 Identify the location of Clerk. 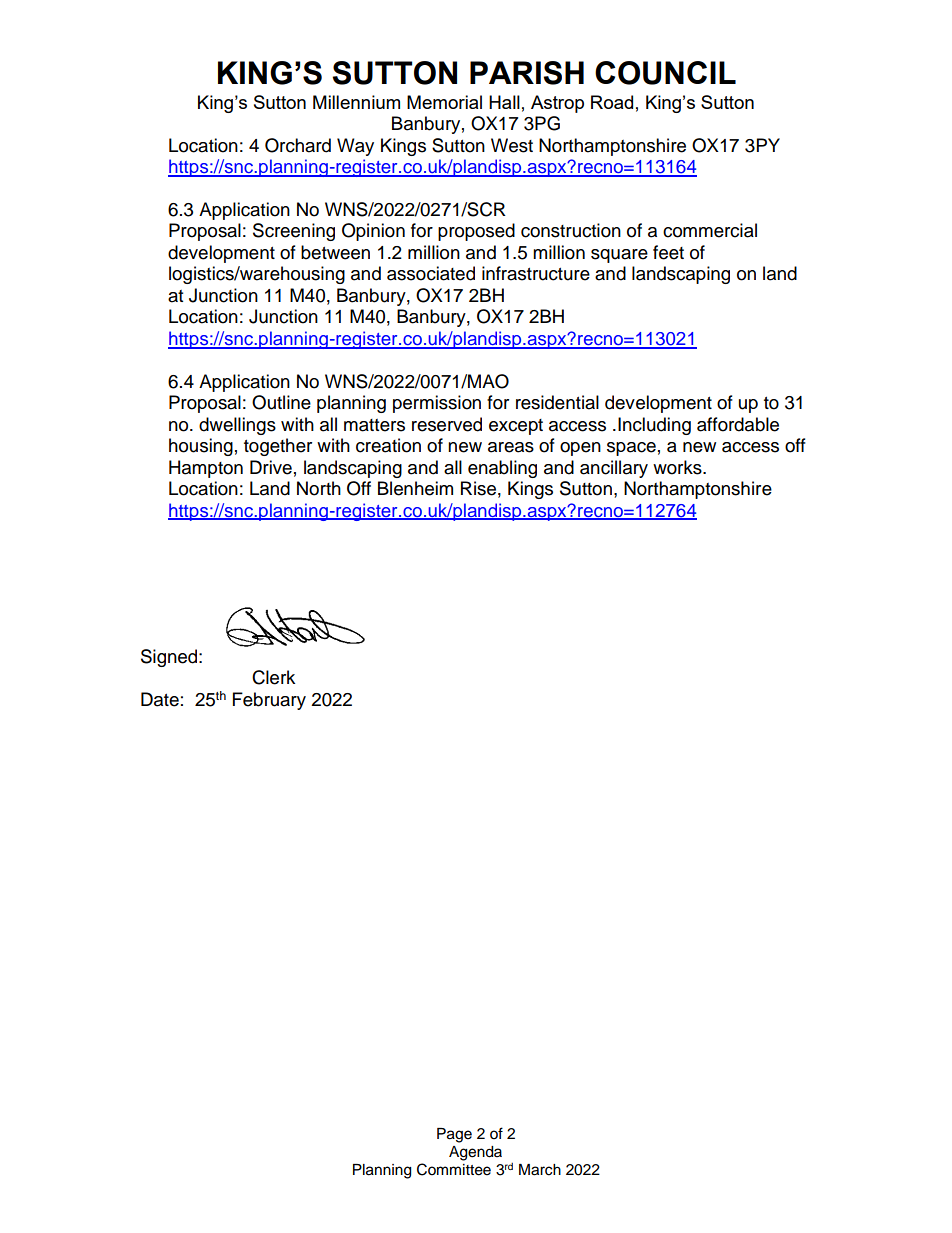
(273, 677).
